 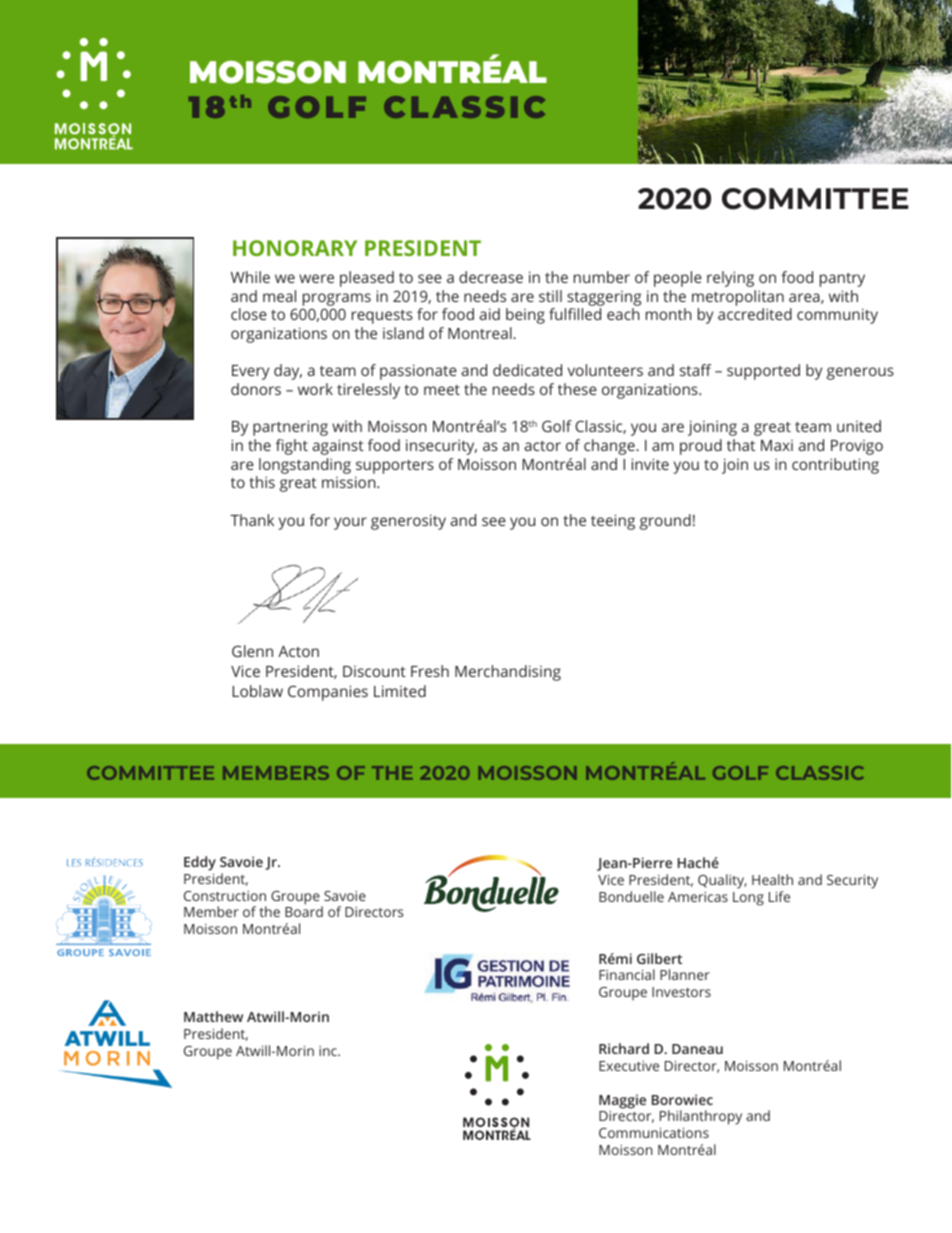 What do you see at coordinates (250, 277) in the document?
I see `While` at bounding box center [250, 277].
